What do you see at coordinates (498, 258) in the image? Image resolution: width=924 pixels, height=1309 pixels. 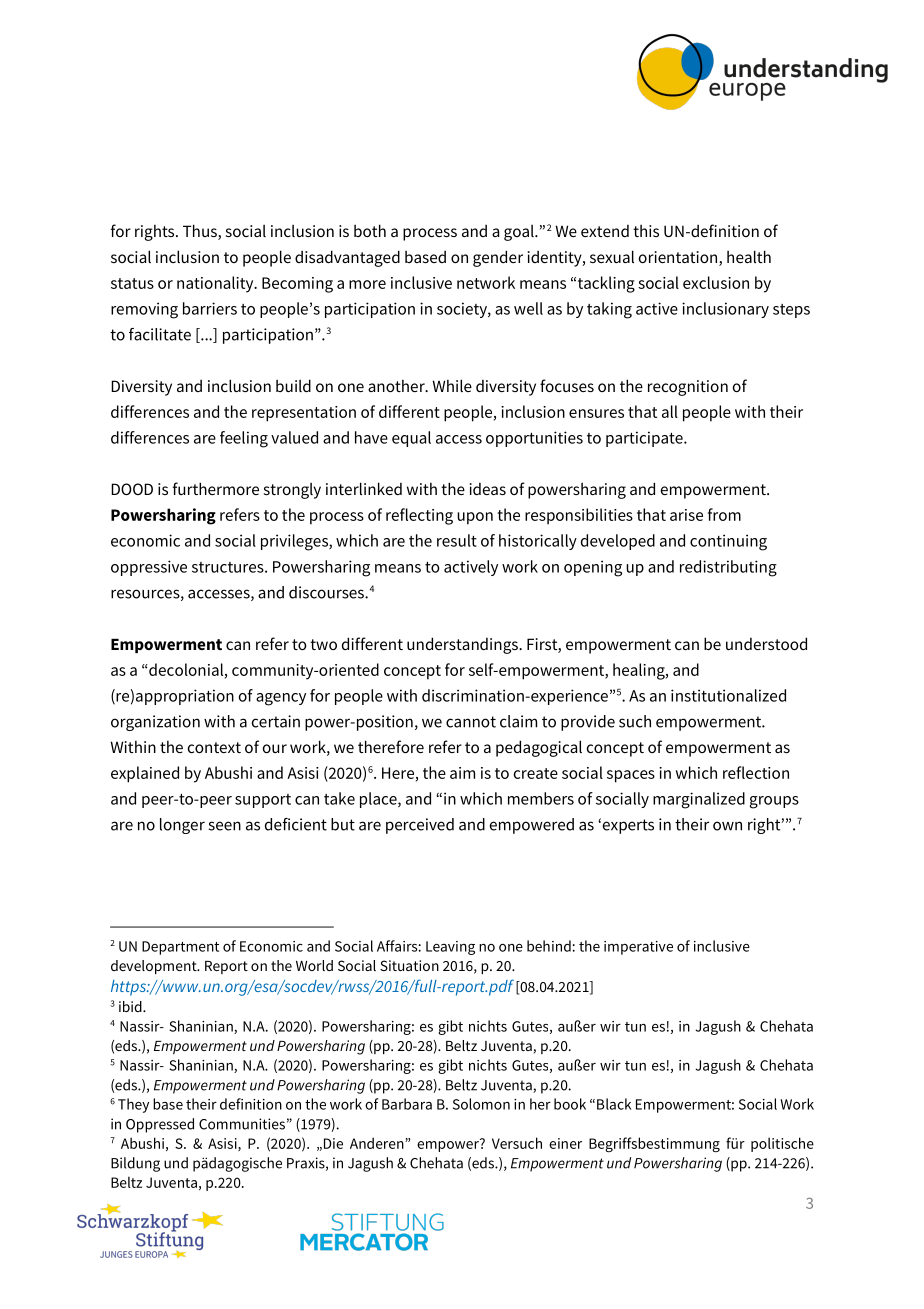 I see `gender` at bounding box center [498, 258].
